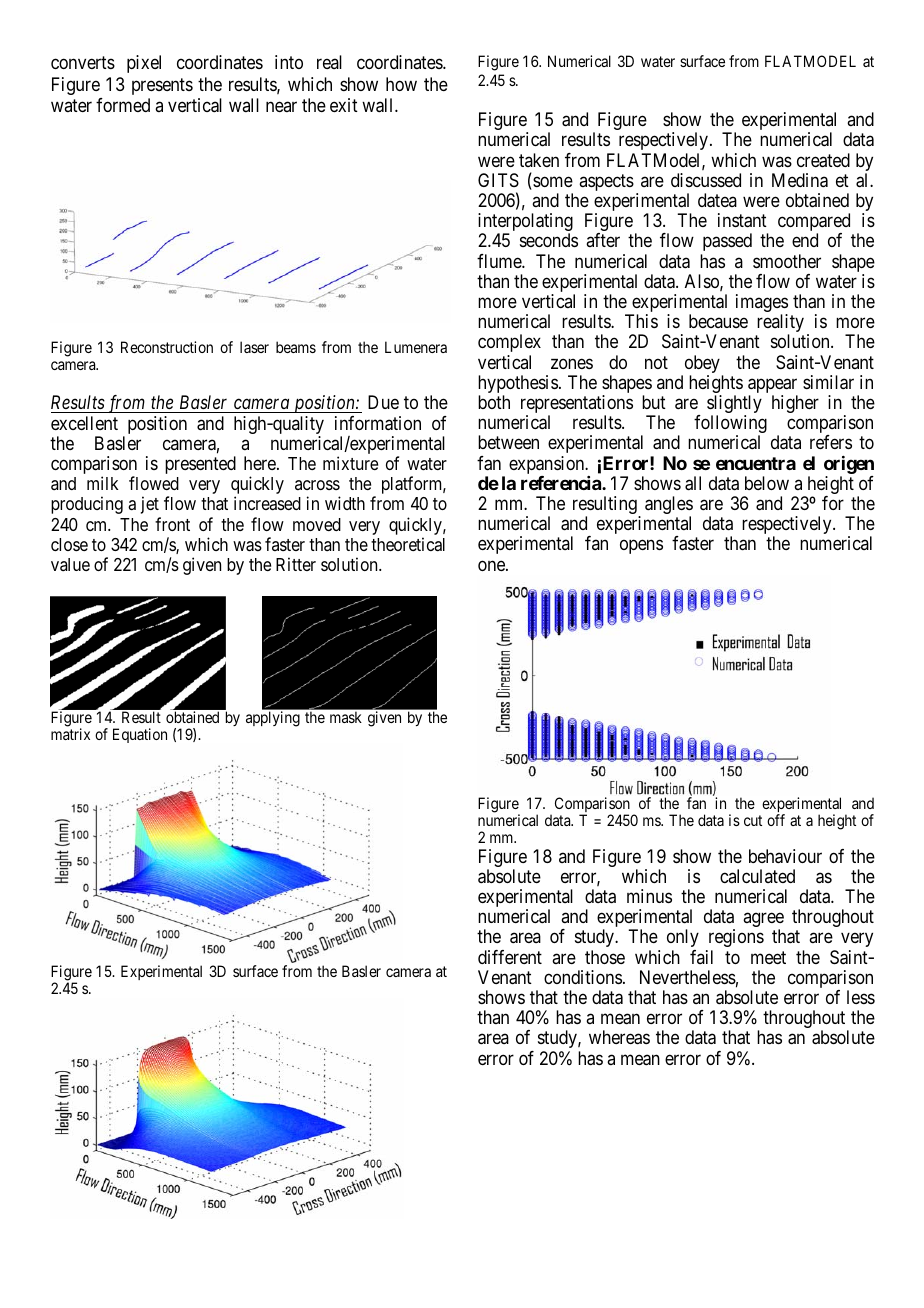 This screenshot has width=924, height=1308. I want to click on appear, so click(773, 387).
